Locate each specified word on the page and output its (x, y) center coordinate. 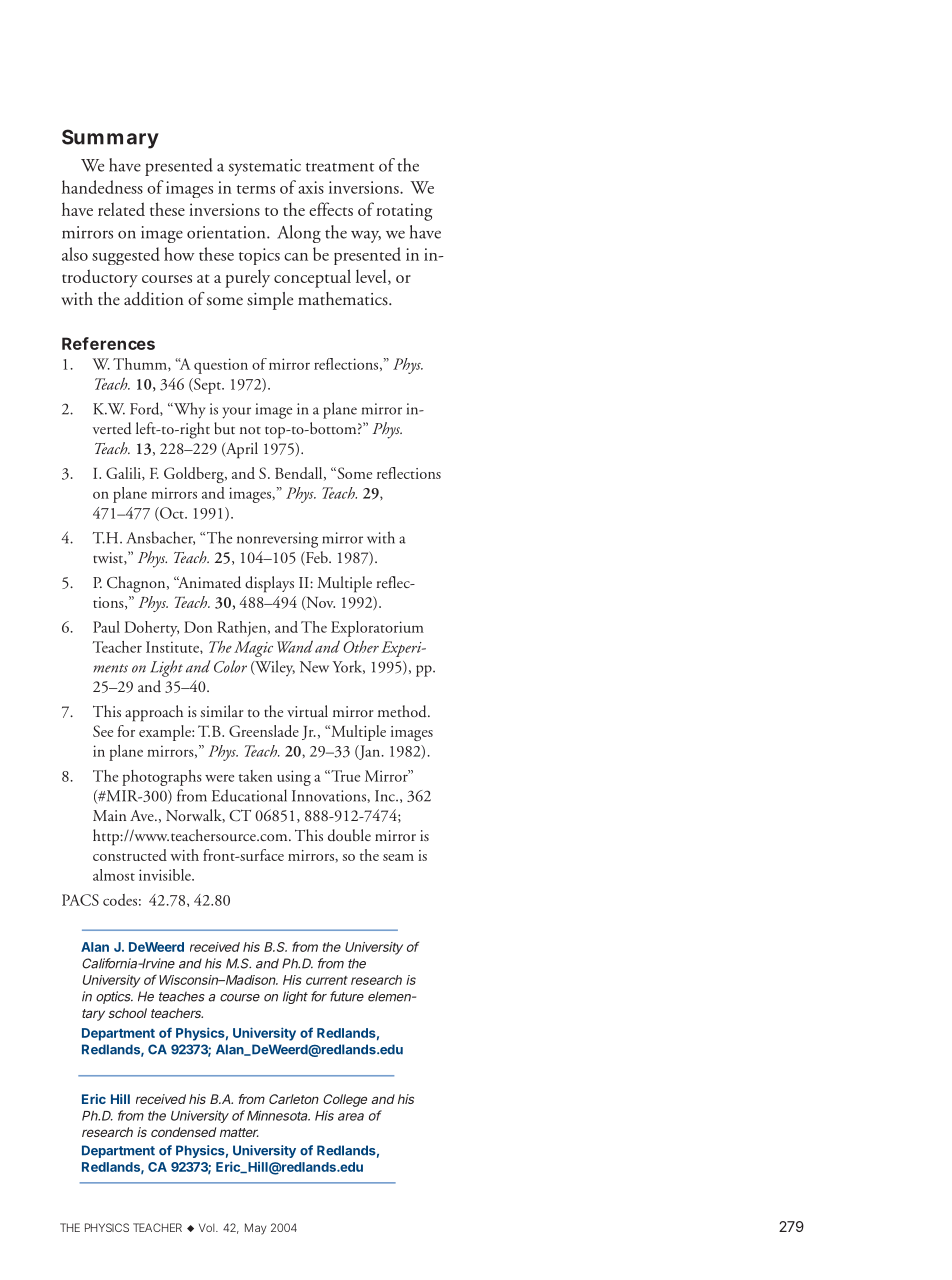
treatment (340, 167)
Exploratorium (377, 629)
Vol (208, 1227)
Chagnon (137, 584)
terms (256, 189)
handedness (102, 187)
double (349, 835)
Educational (249, 795)
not (250, 430)
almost (114, 875)
